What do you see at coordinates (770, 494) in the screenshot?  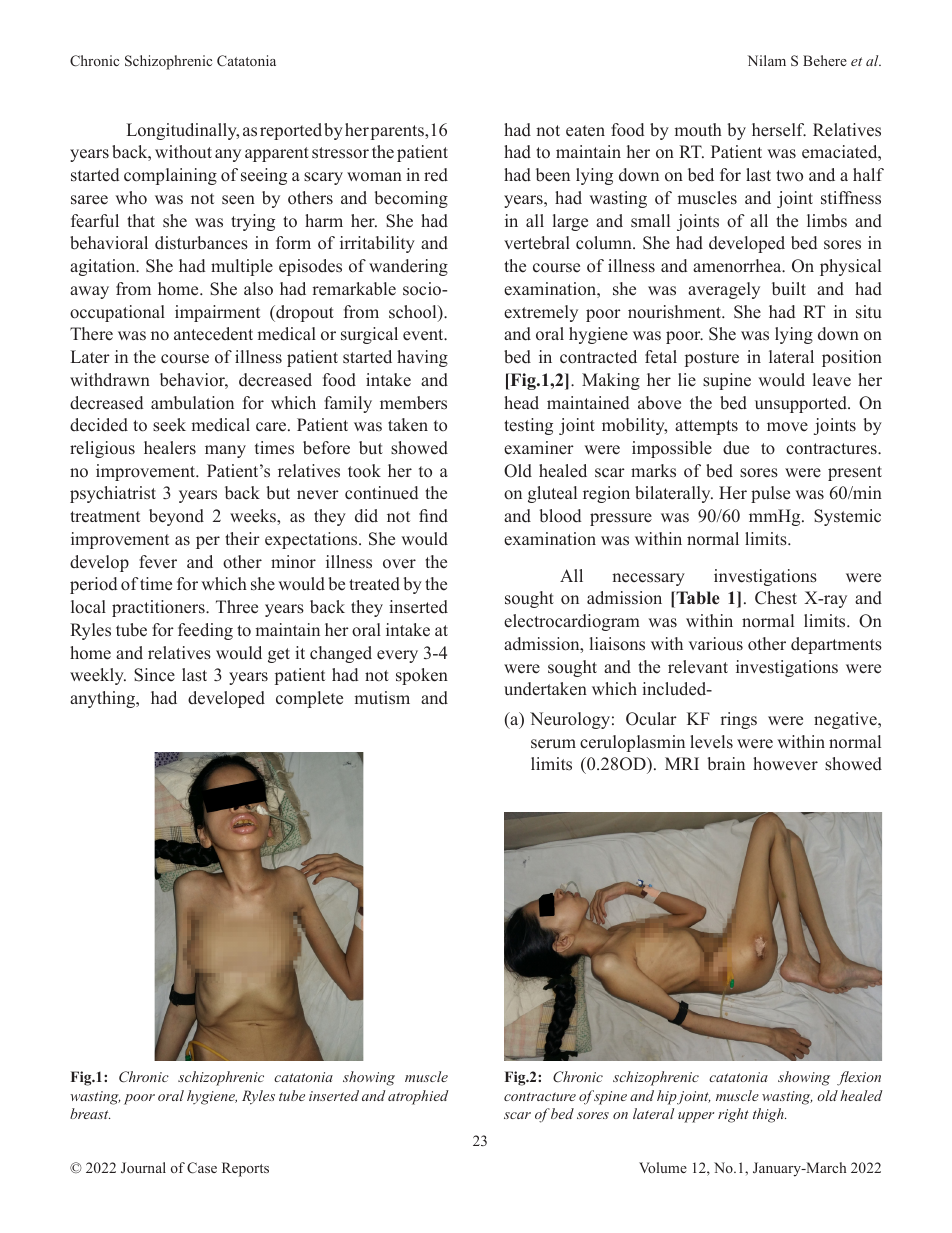 I see `pulse` at bounding box center [770, 494].
